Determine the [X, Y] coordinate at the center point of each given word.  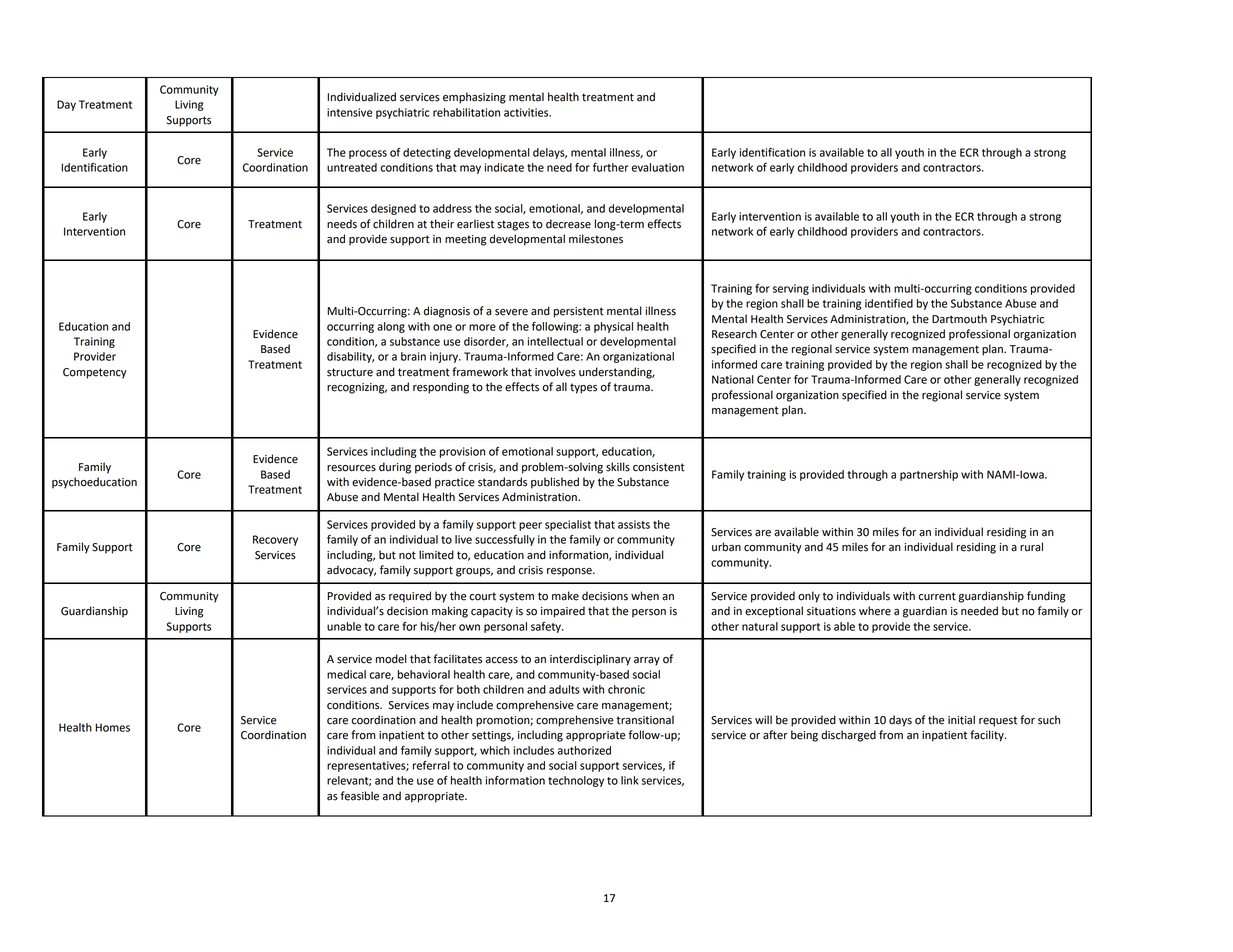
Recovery [275, 540]
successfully [505, 540]
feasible [359, 796]
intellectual [555, 341]
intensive [349, 112]
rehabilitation [466, 112]
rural [1031, 547]
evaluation [658, 167]
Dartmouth [959, 319]
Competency [95, 373]
